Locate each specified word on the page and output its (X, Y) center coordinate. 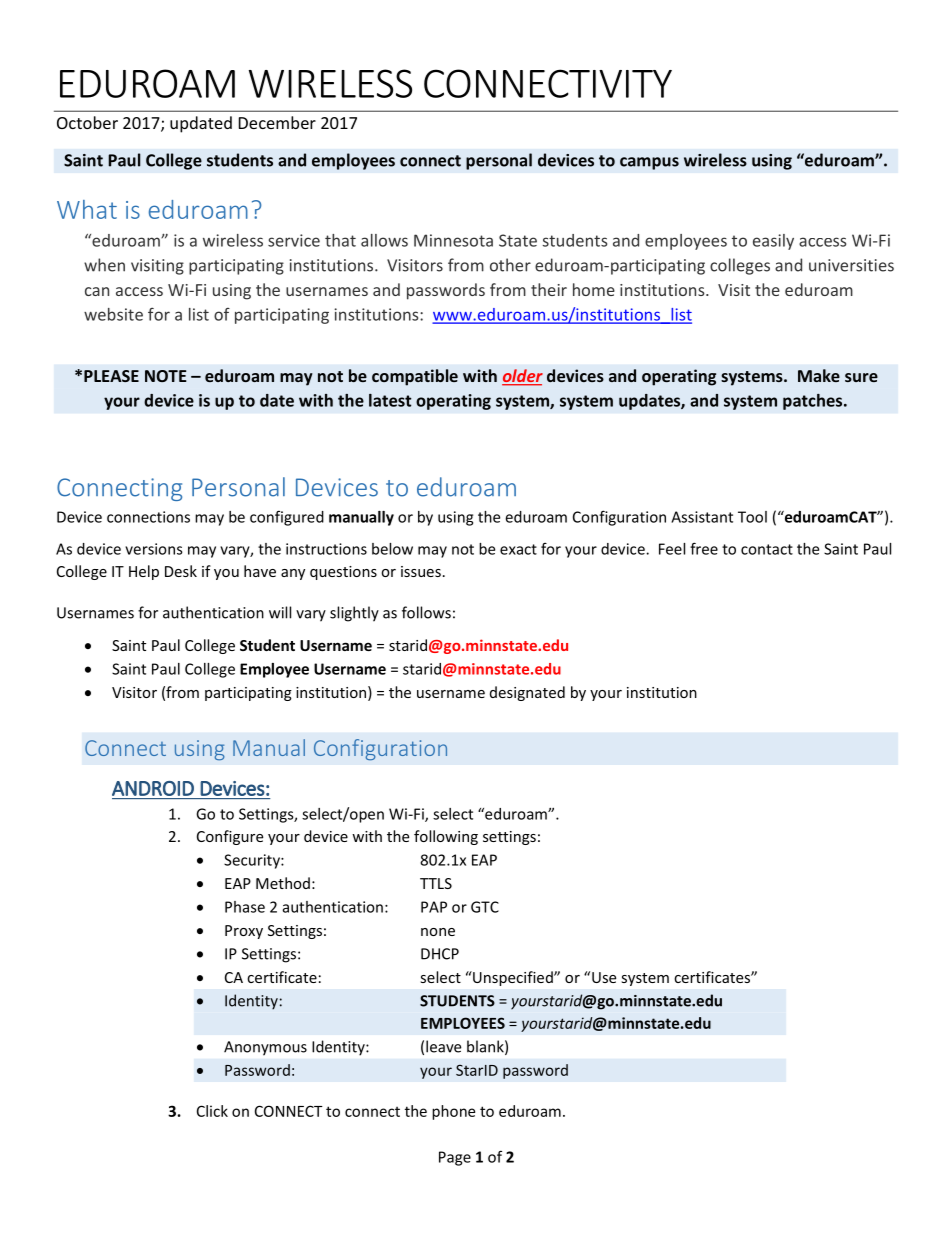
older (522, 377)
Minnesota (453, 240)
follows (426, 612)
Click (212, 1111)
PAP (434, 907)
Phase (245, 907)
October (87, 122)
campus (649, 163)
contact (767, 549)
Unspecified (513, 978)
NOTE (166, 376)
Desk (181, 571)
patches (814, 402)
